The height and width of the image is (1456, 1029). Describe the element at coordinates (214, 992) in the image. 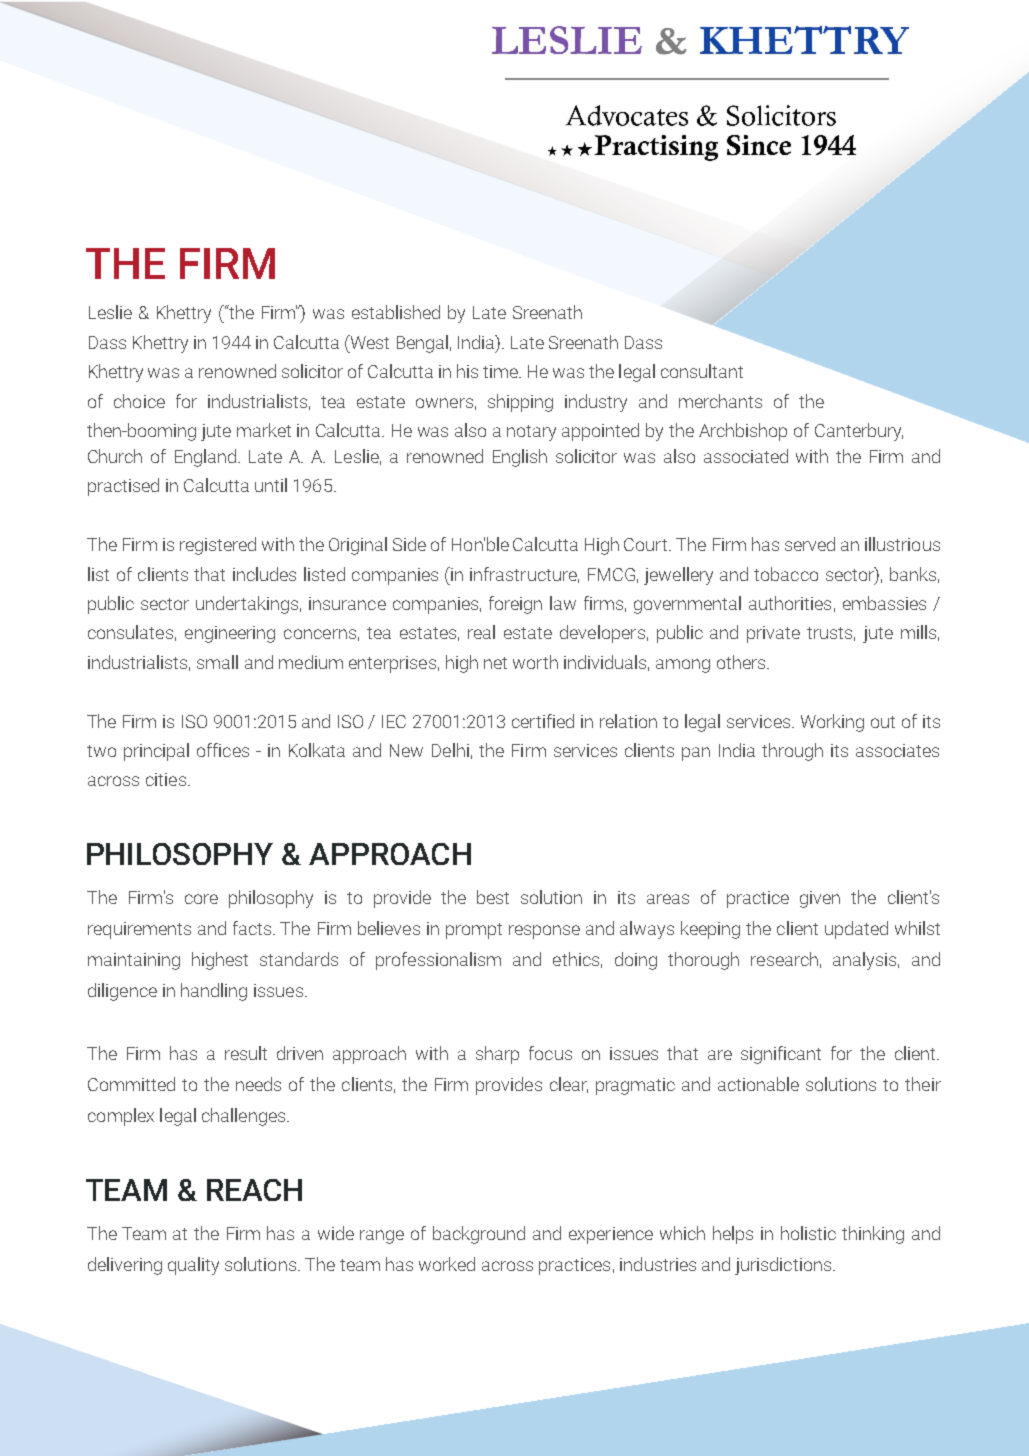

I see `handling` at that location.
